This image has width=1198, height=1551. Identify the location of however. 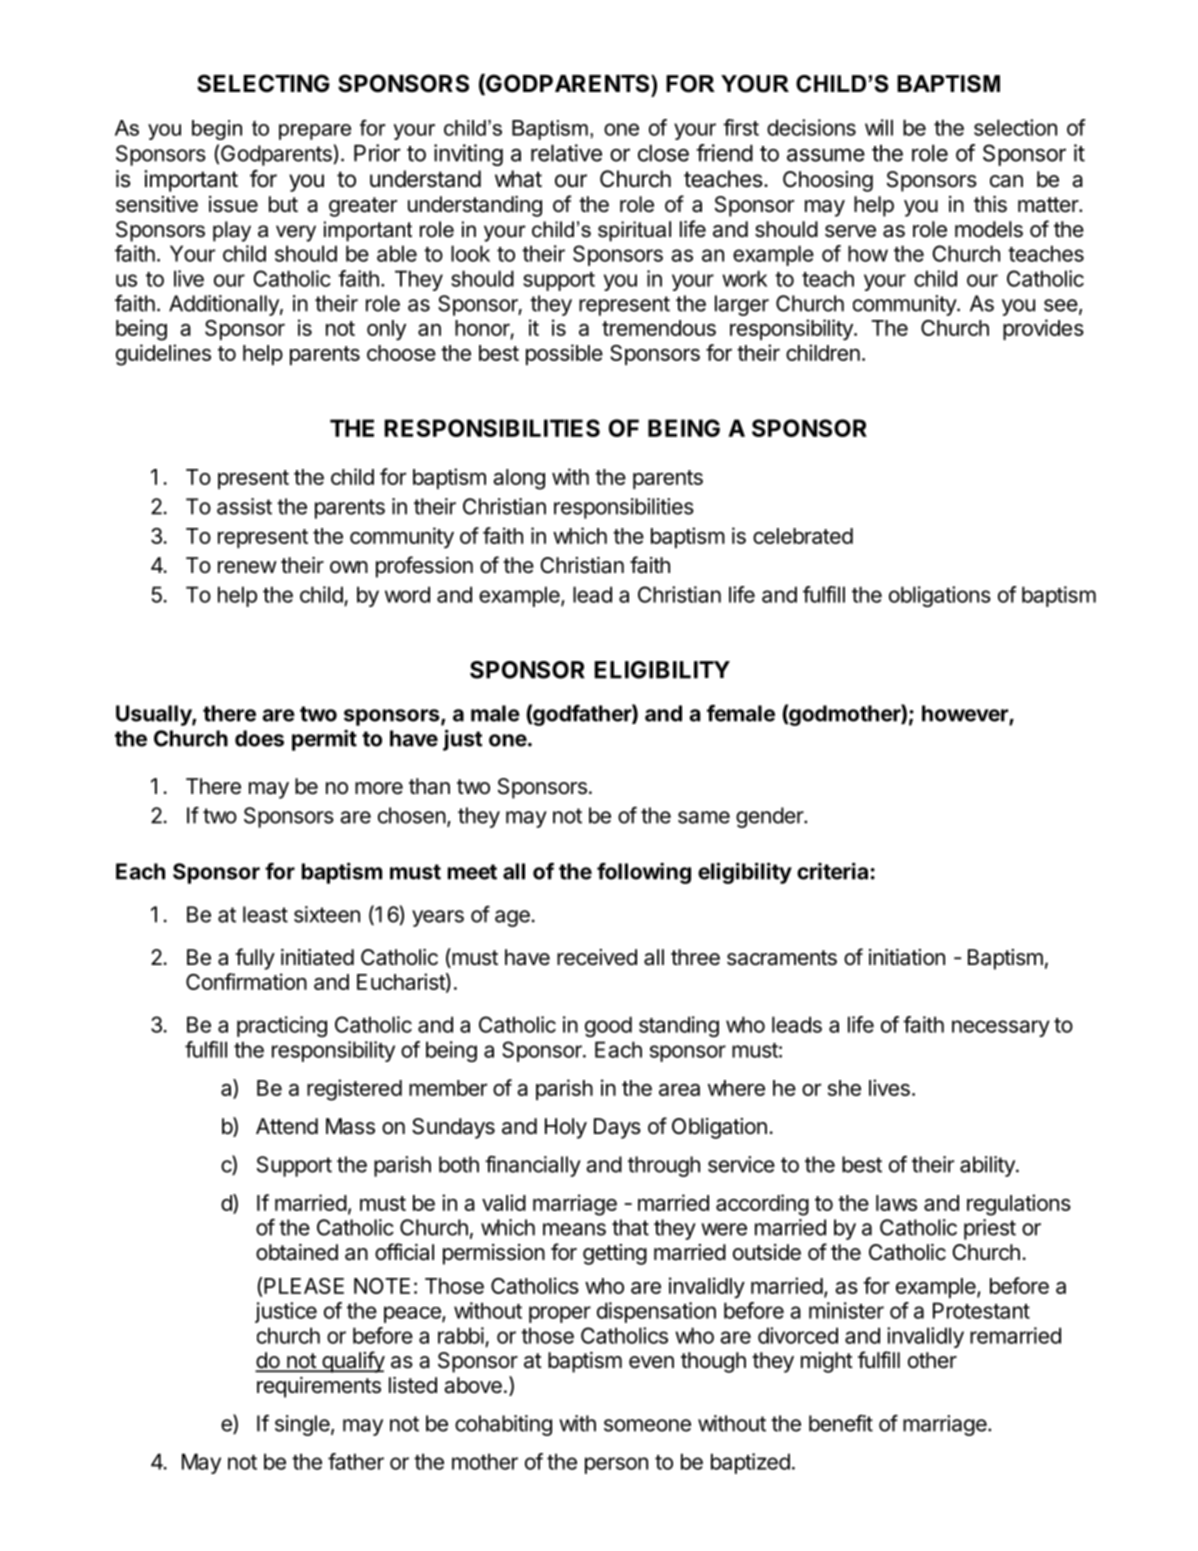
(966, 714).
